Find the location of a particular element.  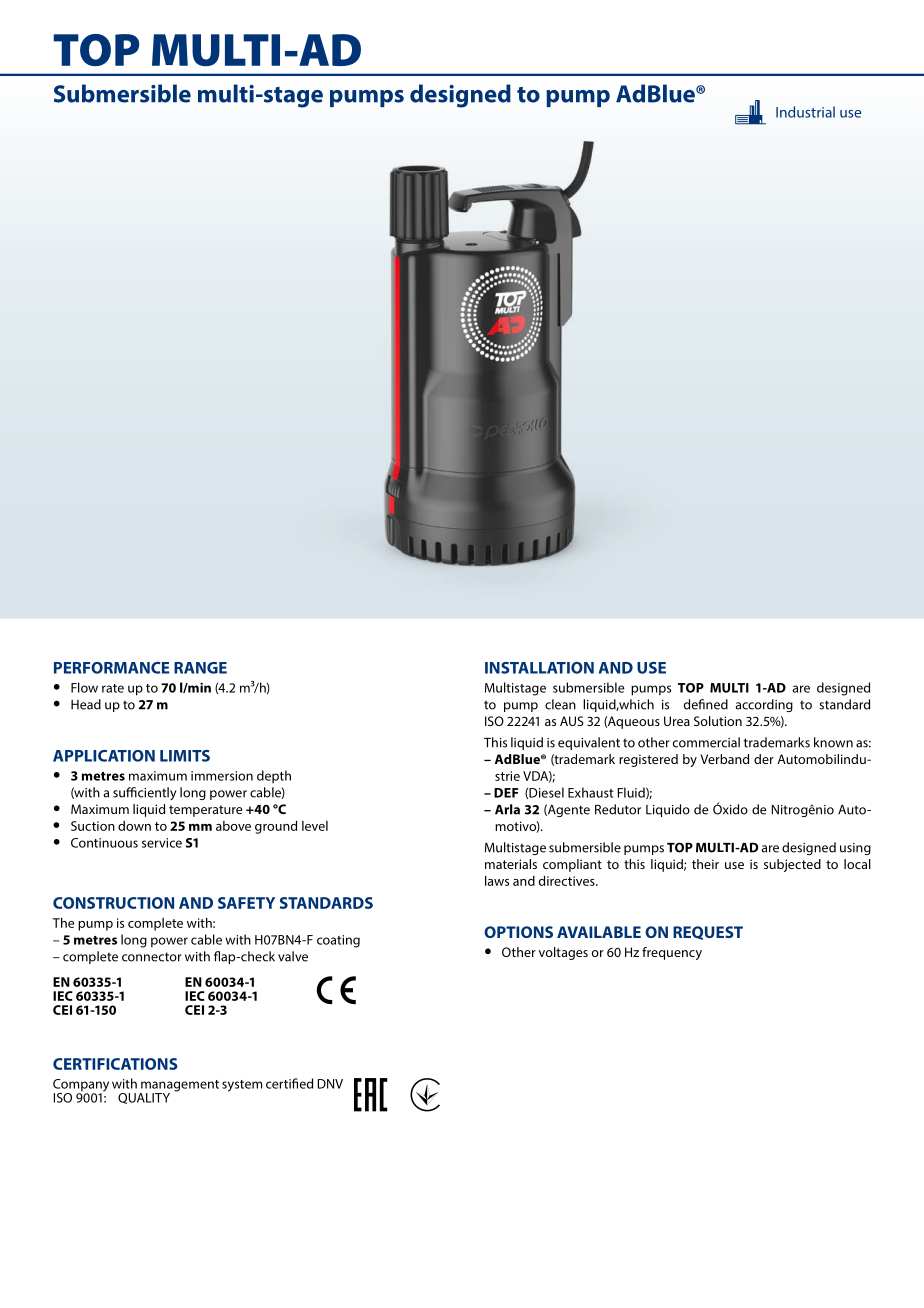

Industrial is located at coordinates (805, 112).
